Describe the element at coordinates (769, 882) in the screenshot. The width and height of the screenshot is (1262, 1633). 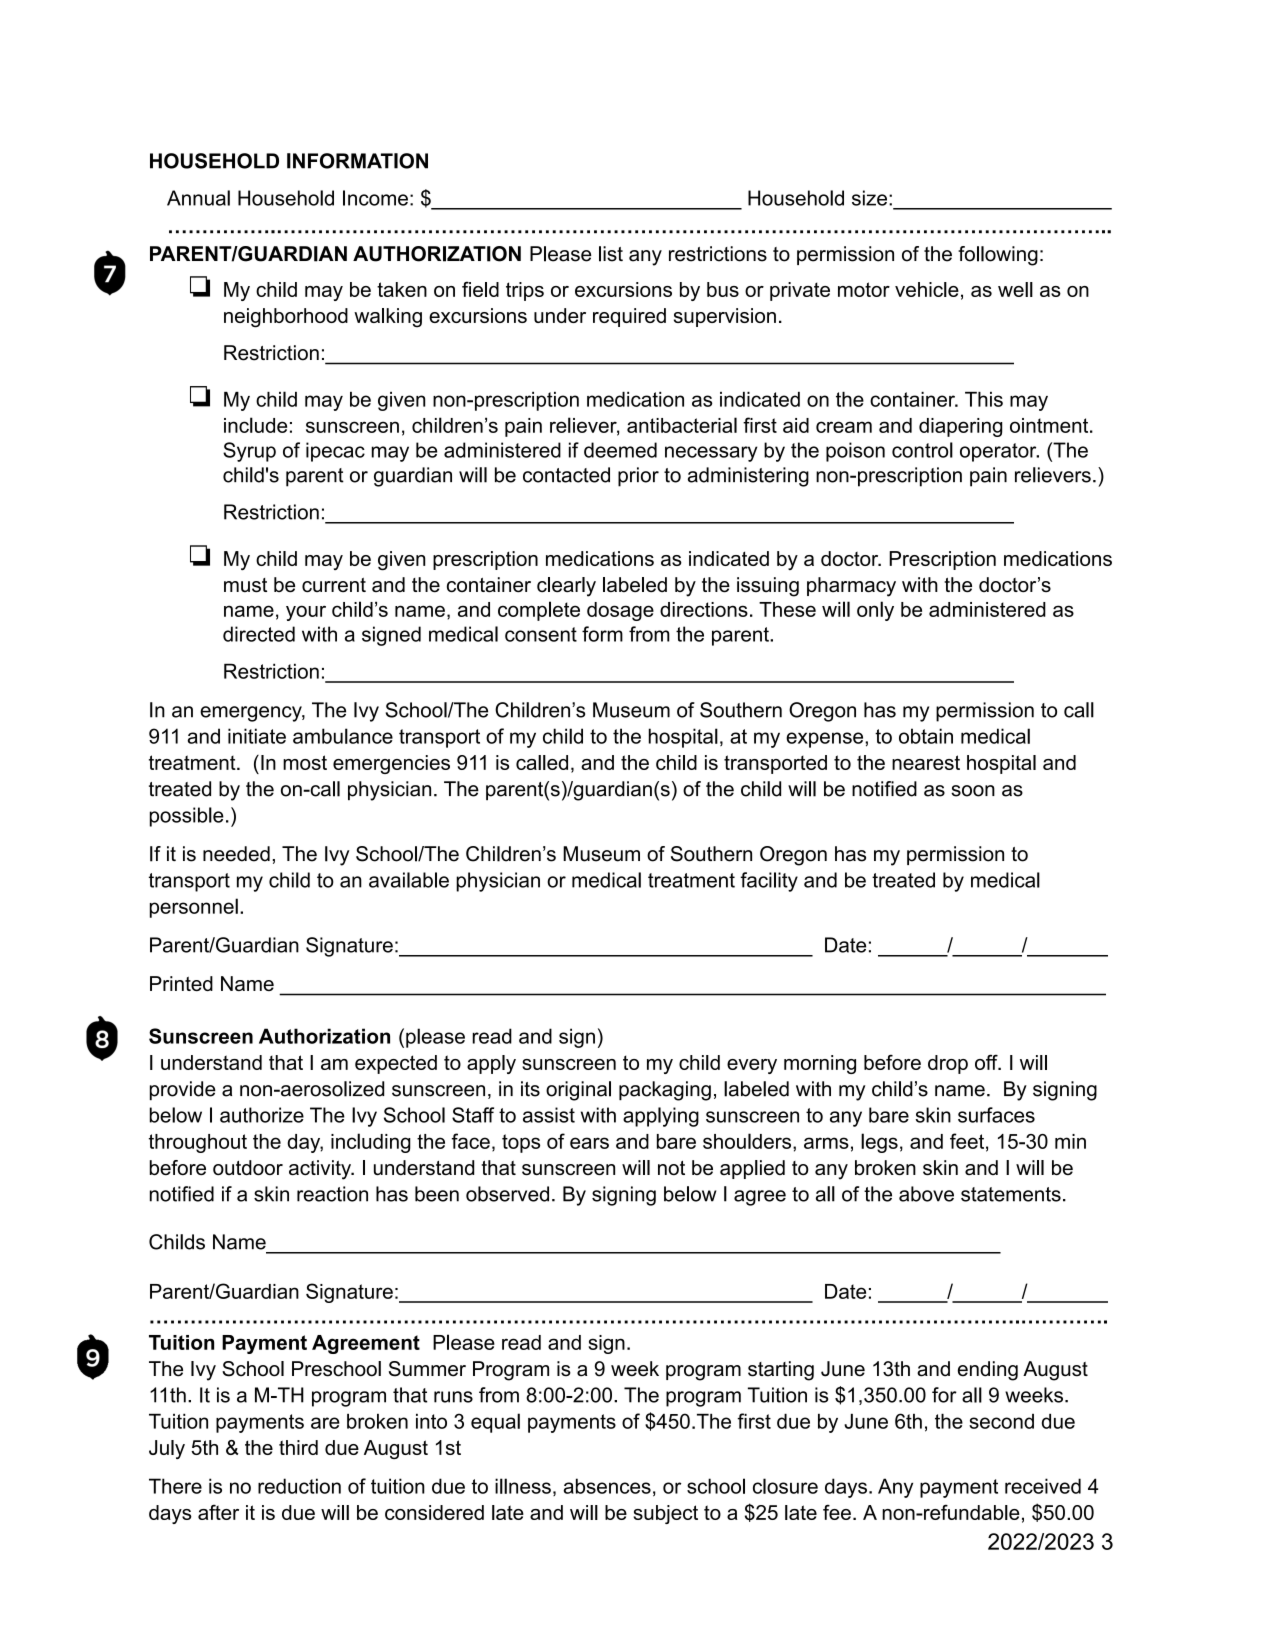
I see `facility` at that location.
